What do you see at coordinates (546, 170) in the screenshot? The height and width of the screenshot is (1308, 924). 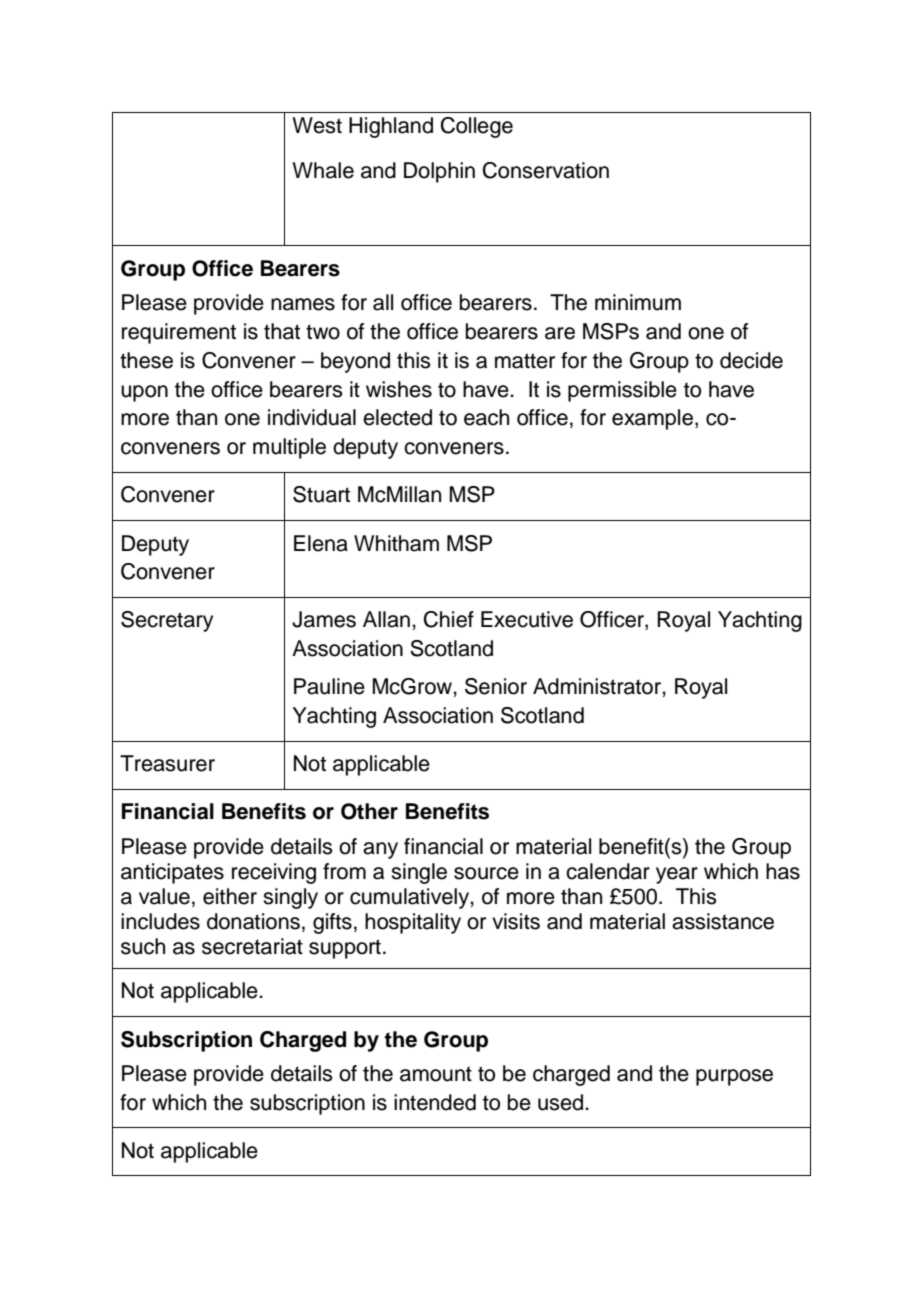 I see `Conservation` at bounding box center [546, 170].
